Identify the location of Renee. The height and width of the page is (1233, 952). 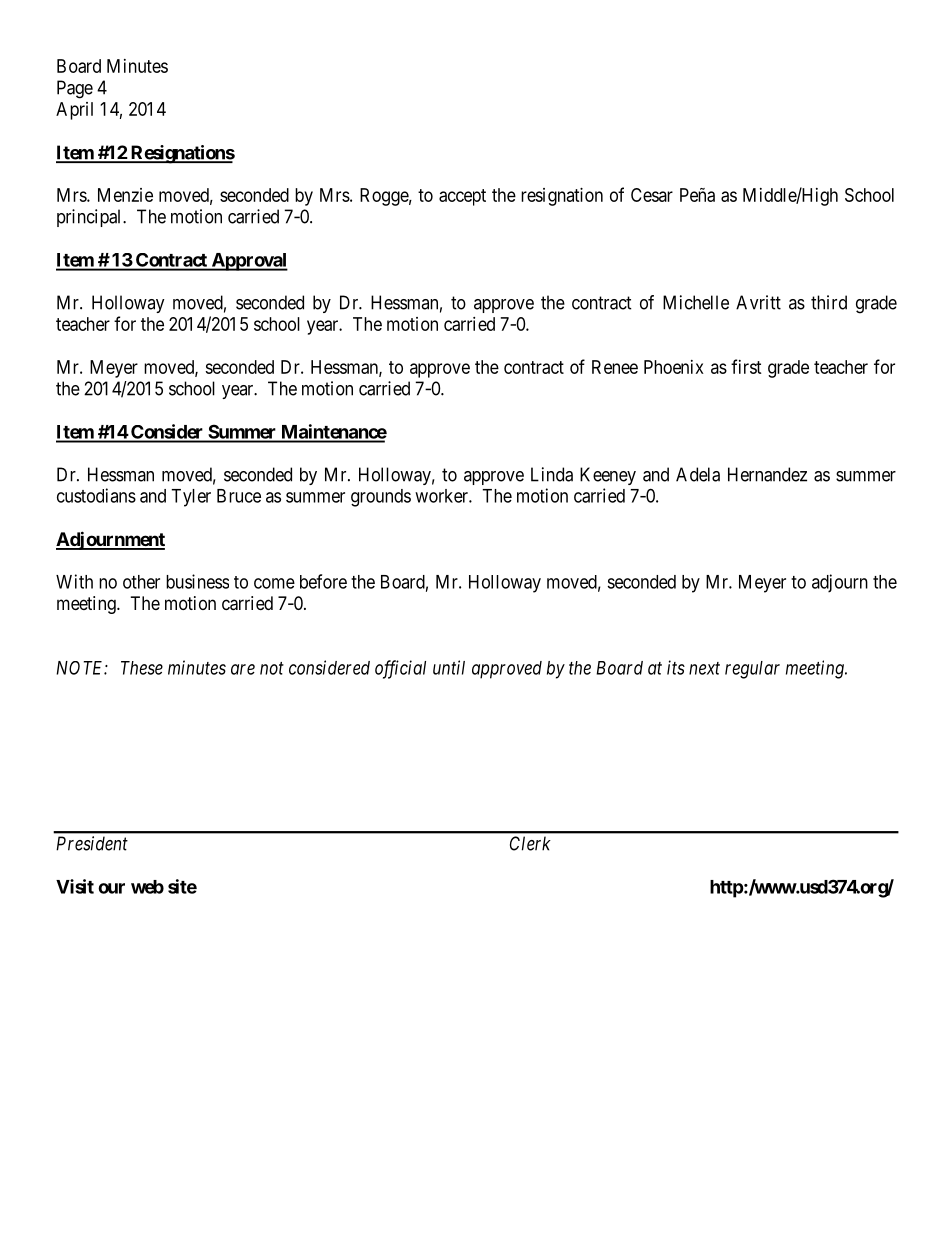
(615, 367).
